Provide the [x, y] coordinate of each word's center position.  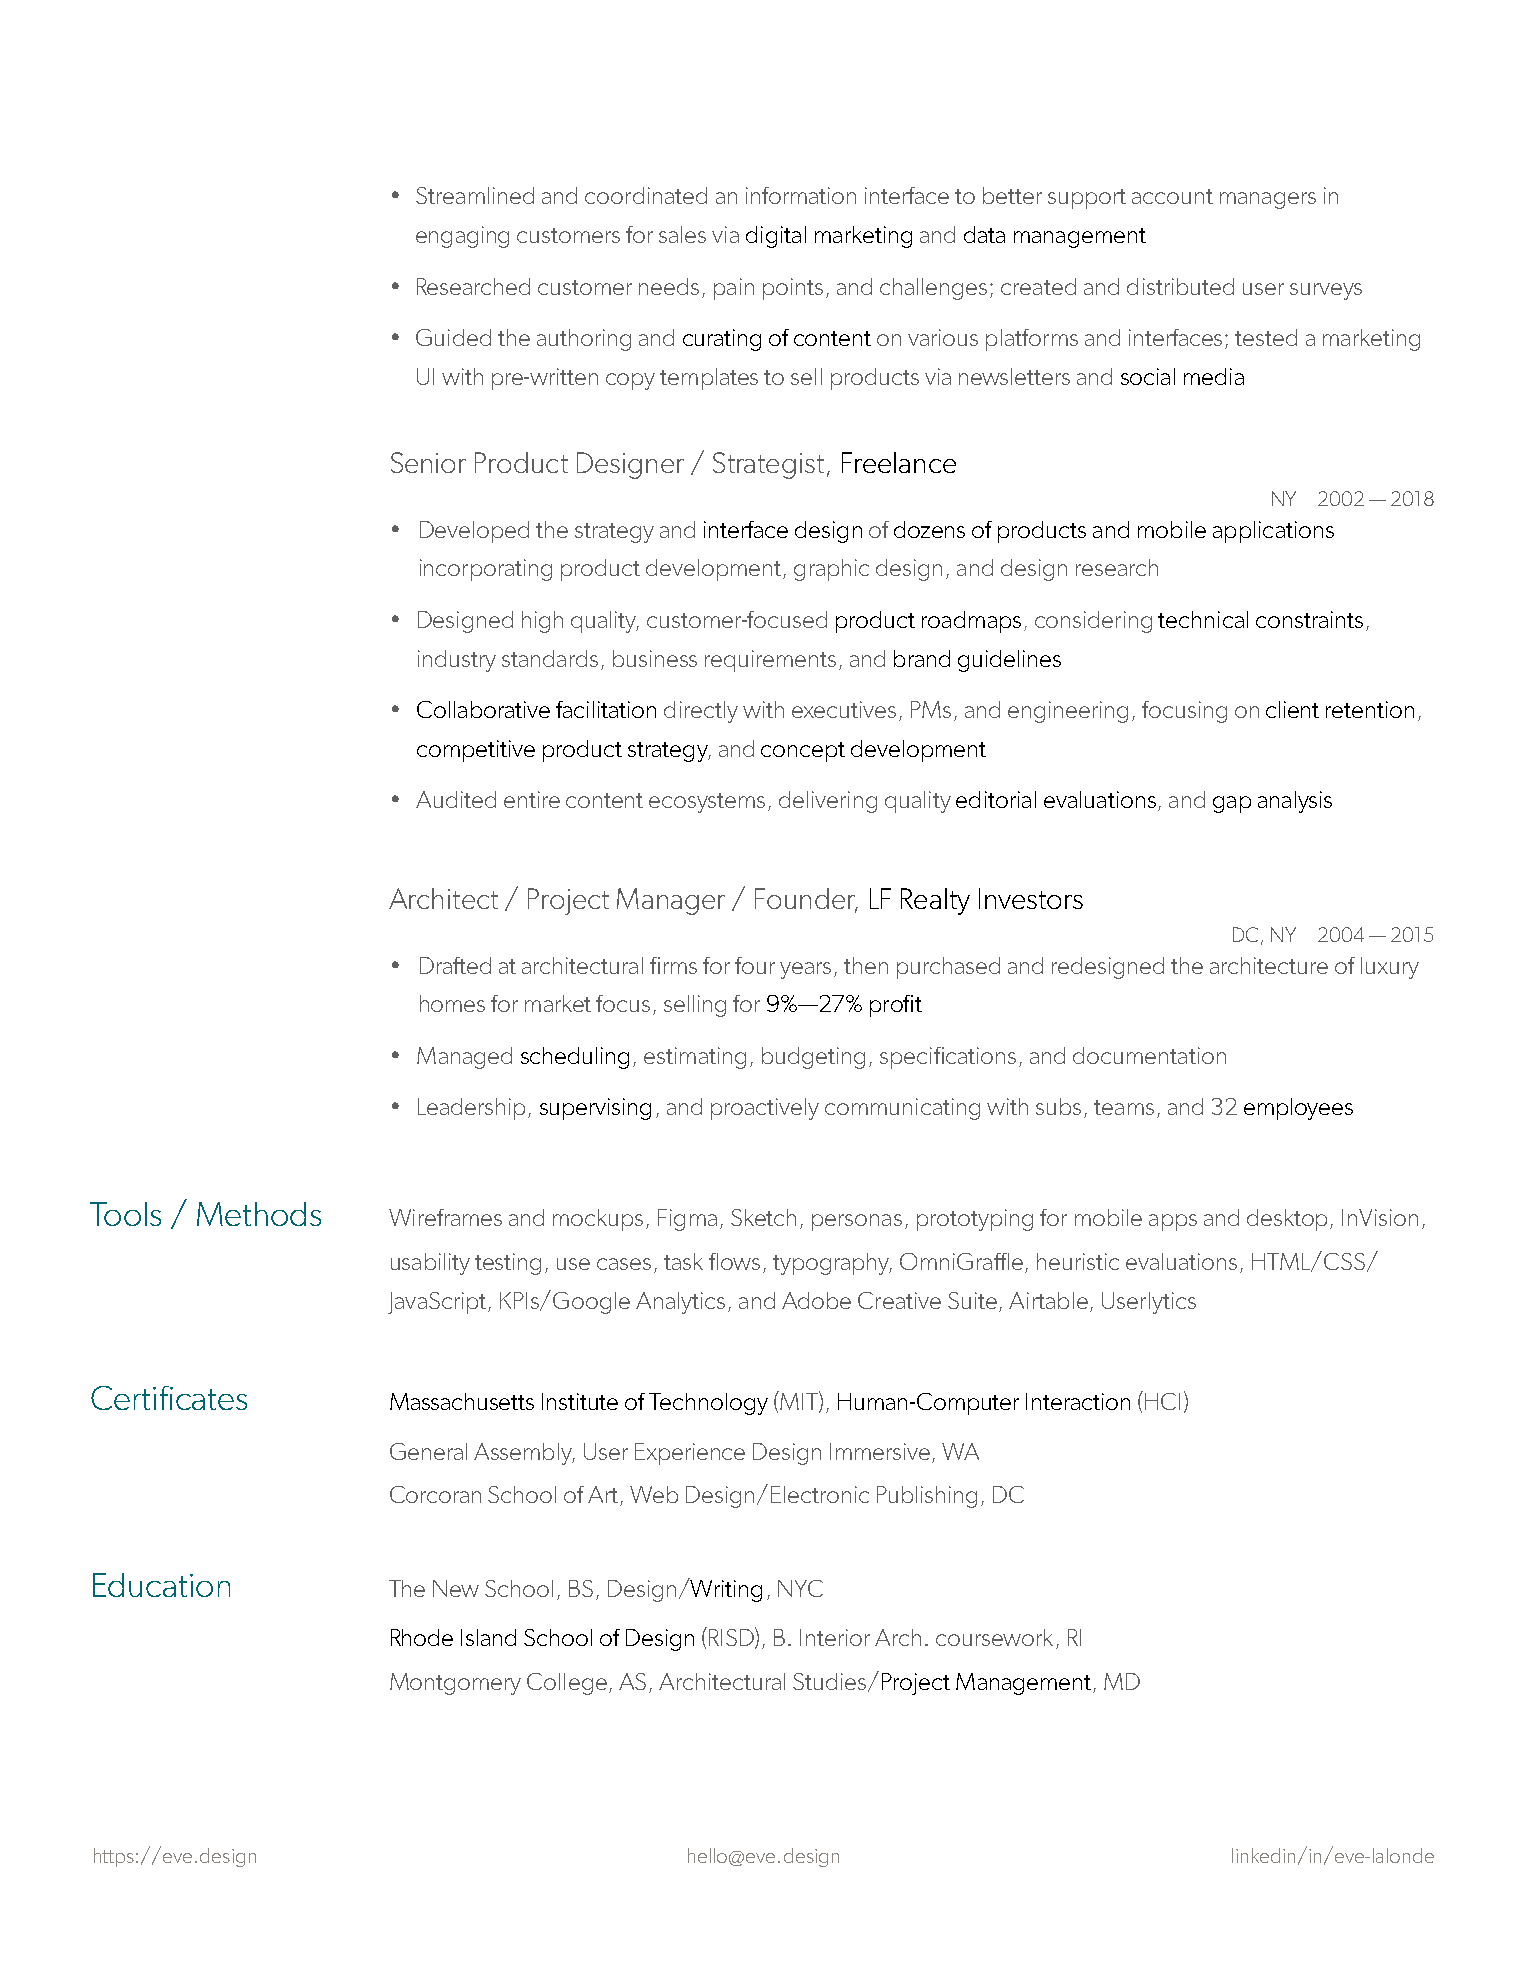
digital [776, 237]
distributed [1180, 286]
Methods [259, 1214]
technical [1203, 619]
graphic [831, 570]
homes [452, 1003]
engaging [462, 237]
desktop [1289, 1220]
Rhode [422, 1637]
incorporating [486, 570]
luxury [1390, 968]
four [755, 965]
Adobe [816, 1300]
